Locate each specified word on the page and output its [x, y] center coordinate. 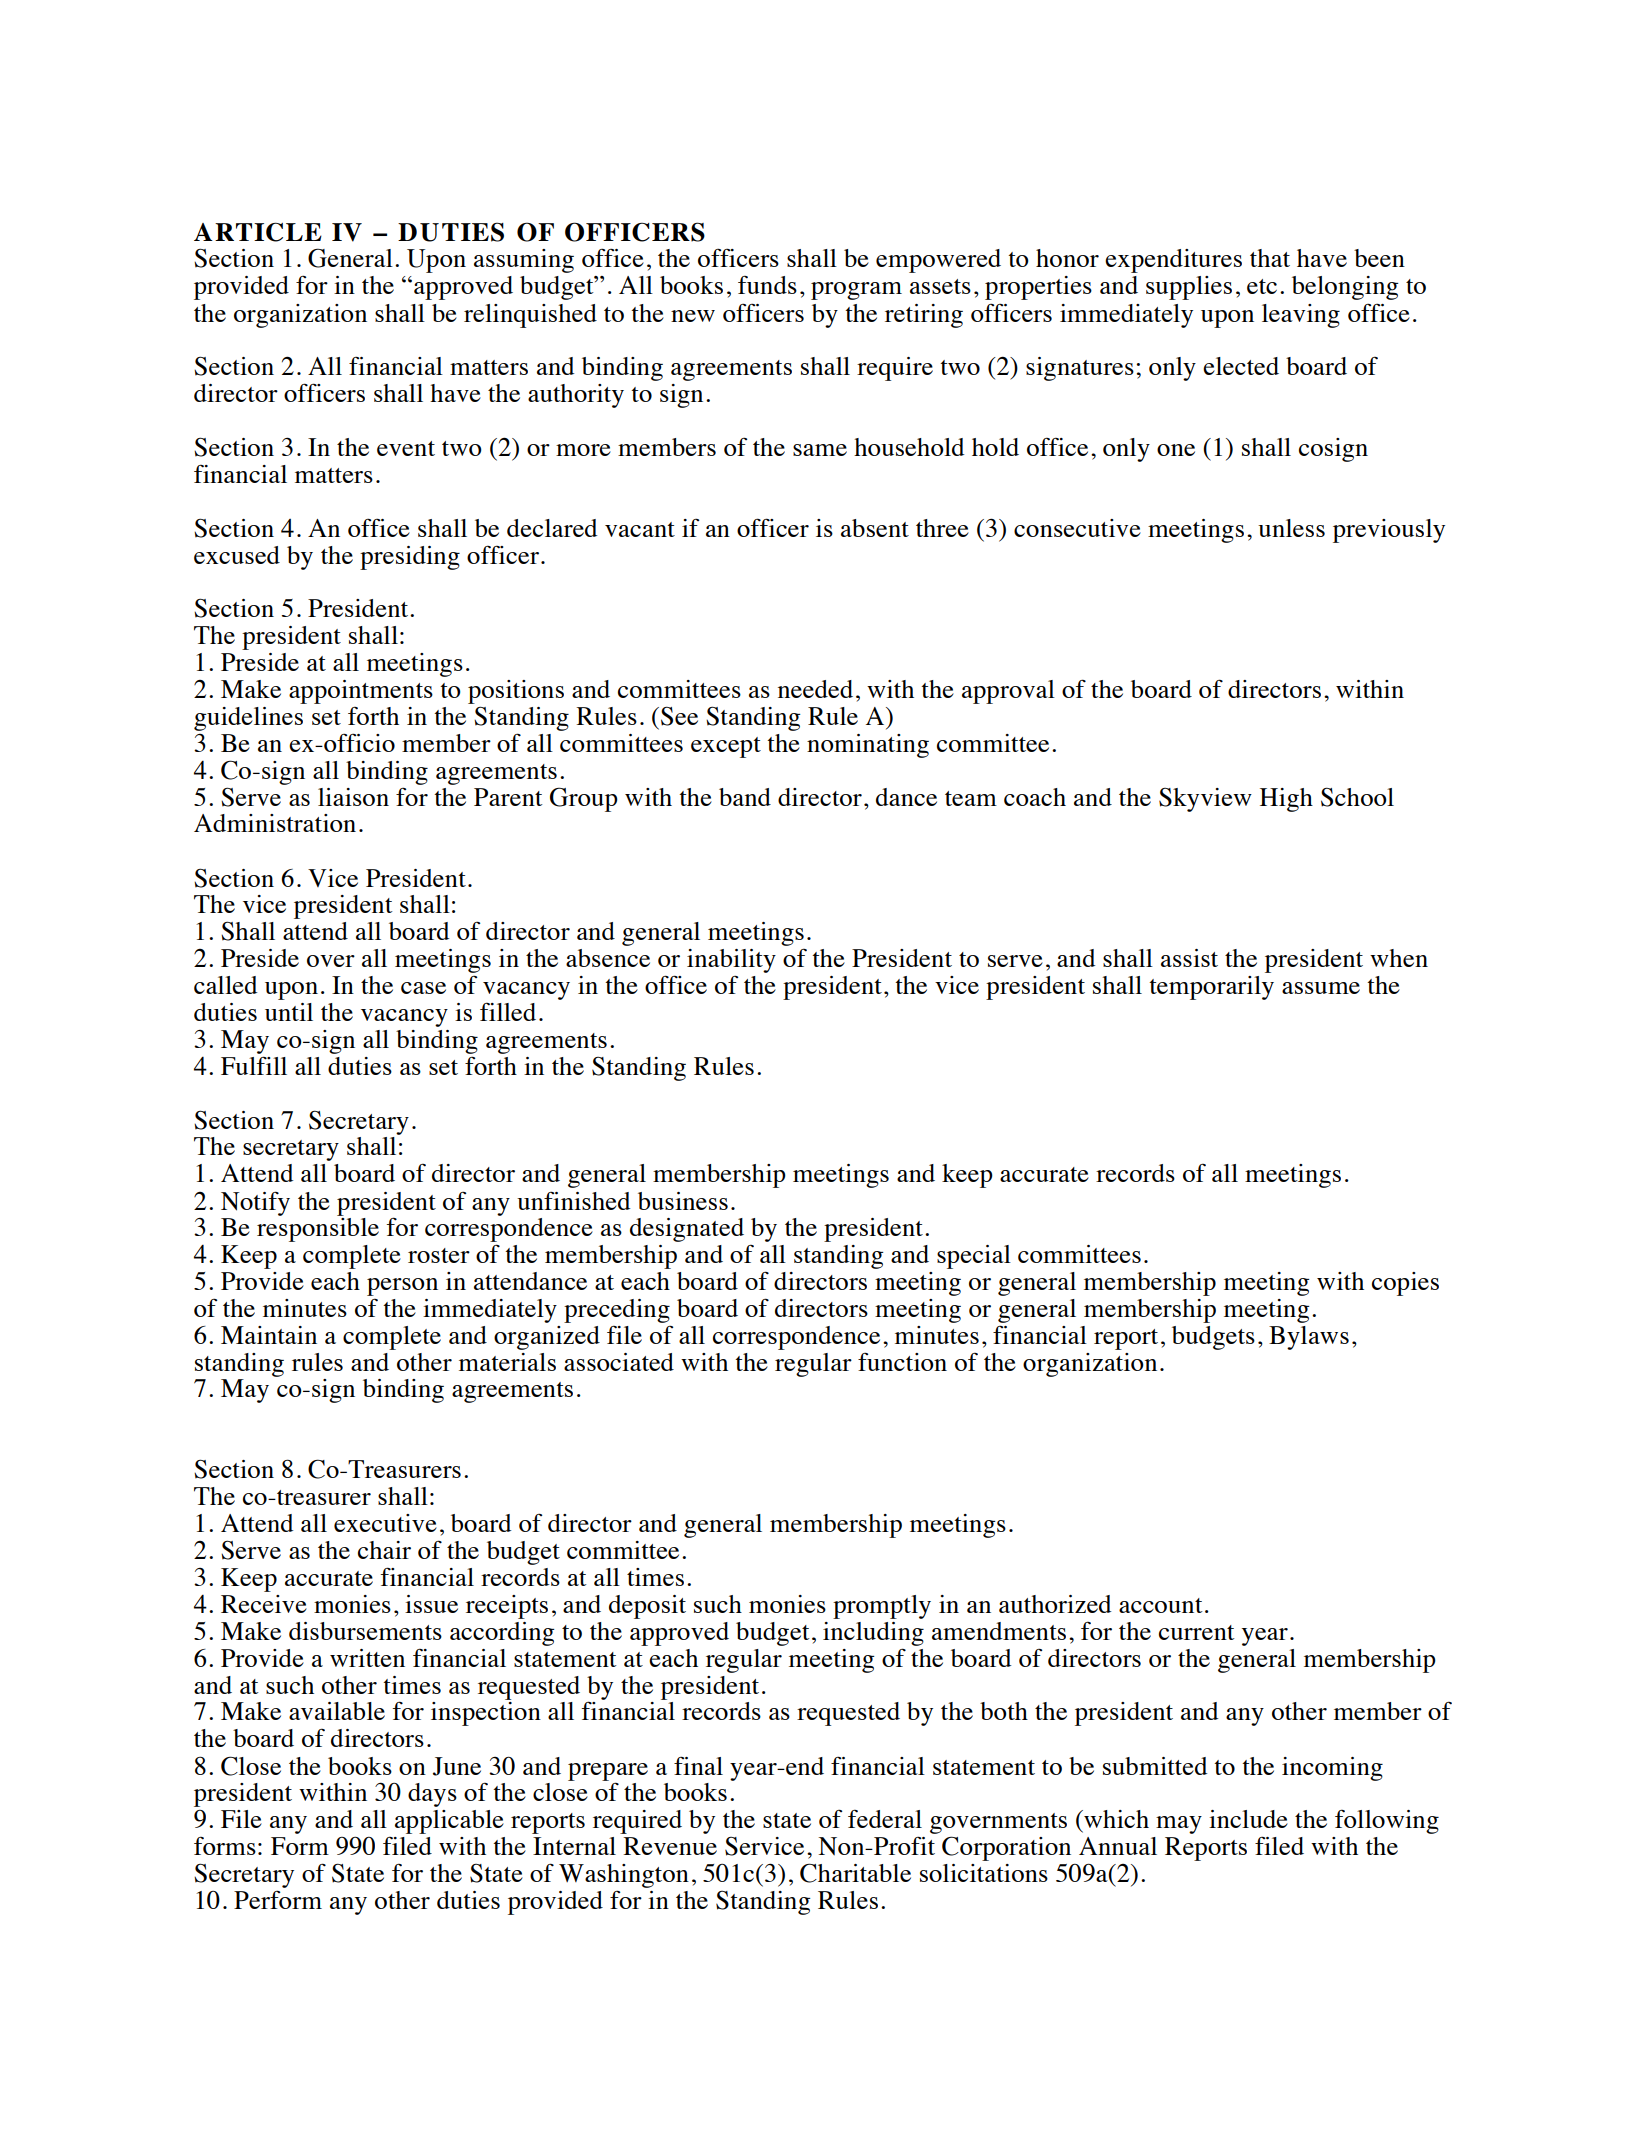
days [432, 1795]
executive [385, 1523]
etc [1262, 286]
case [423, 988]
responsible [318, 1228]
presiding [410, 558]
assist [1189, 958]
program [856, 291]
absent [875, 528]
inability [731, 961]
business [683, 1201]
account [1161, 1605]
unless [1291, 528]
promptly [882, 1607]
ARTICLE [258, 232]
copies [1405, 1284]
